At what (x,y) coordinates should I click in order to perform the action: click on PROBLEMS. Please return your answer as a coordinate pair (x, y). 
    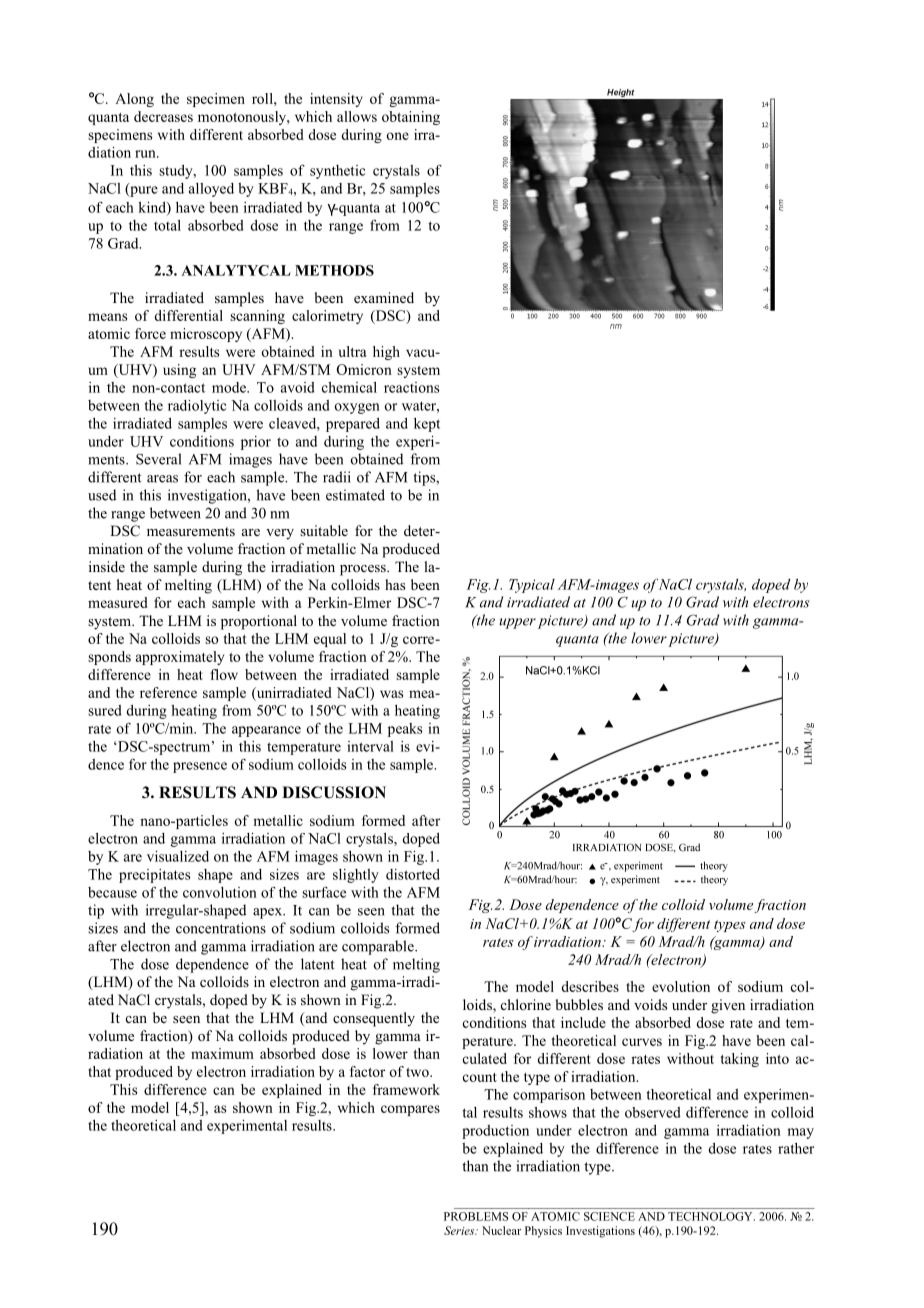
    Looking at the image, I should click on (476, 1216).
